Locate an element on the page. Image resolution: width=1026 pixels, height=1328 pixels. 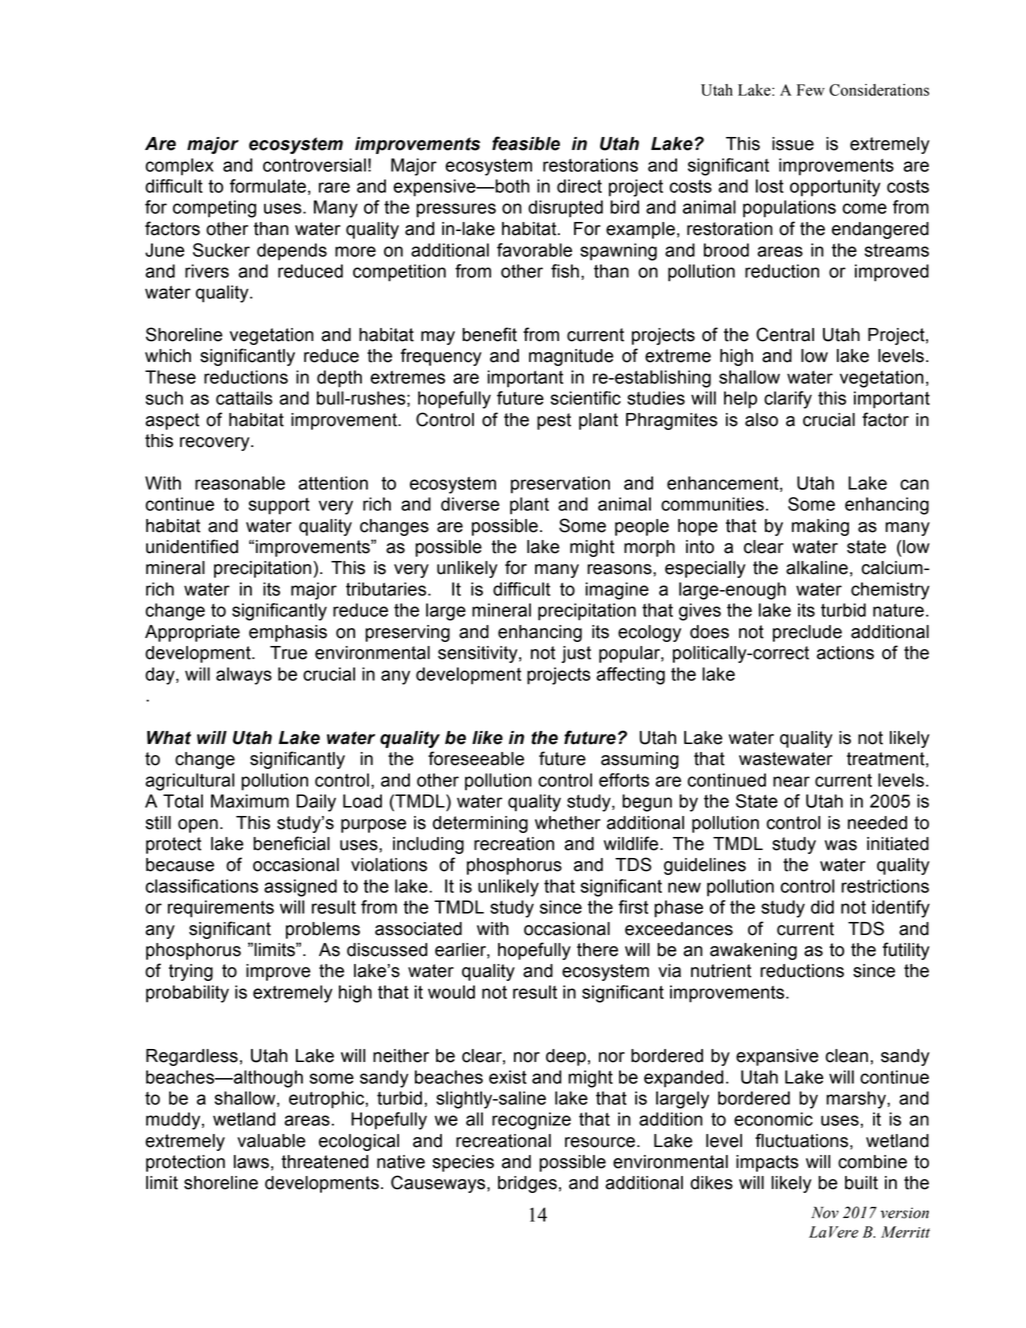
Nov is located at coordinates (825, 1212).
